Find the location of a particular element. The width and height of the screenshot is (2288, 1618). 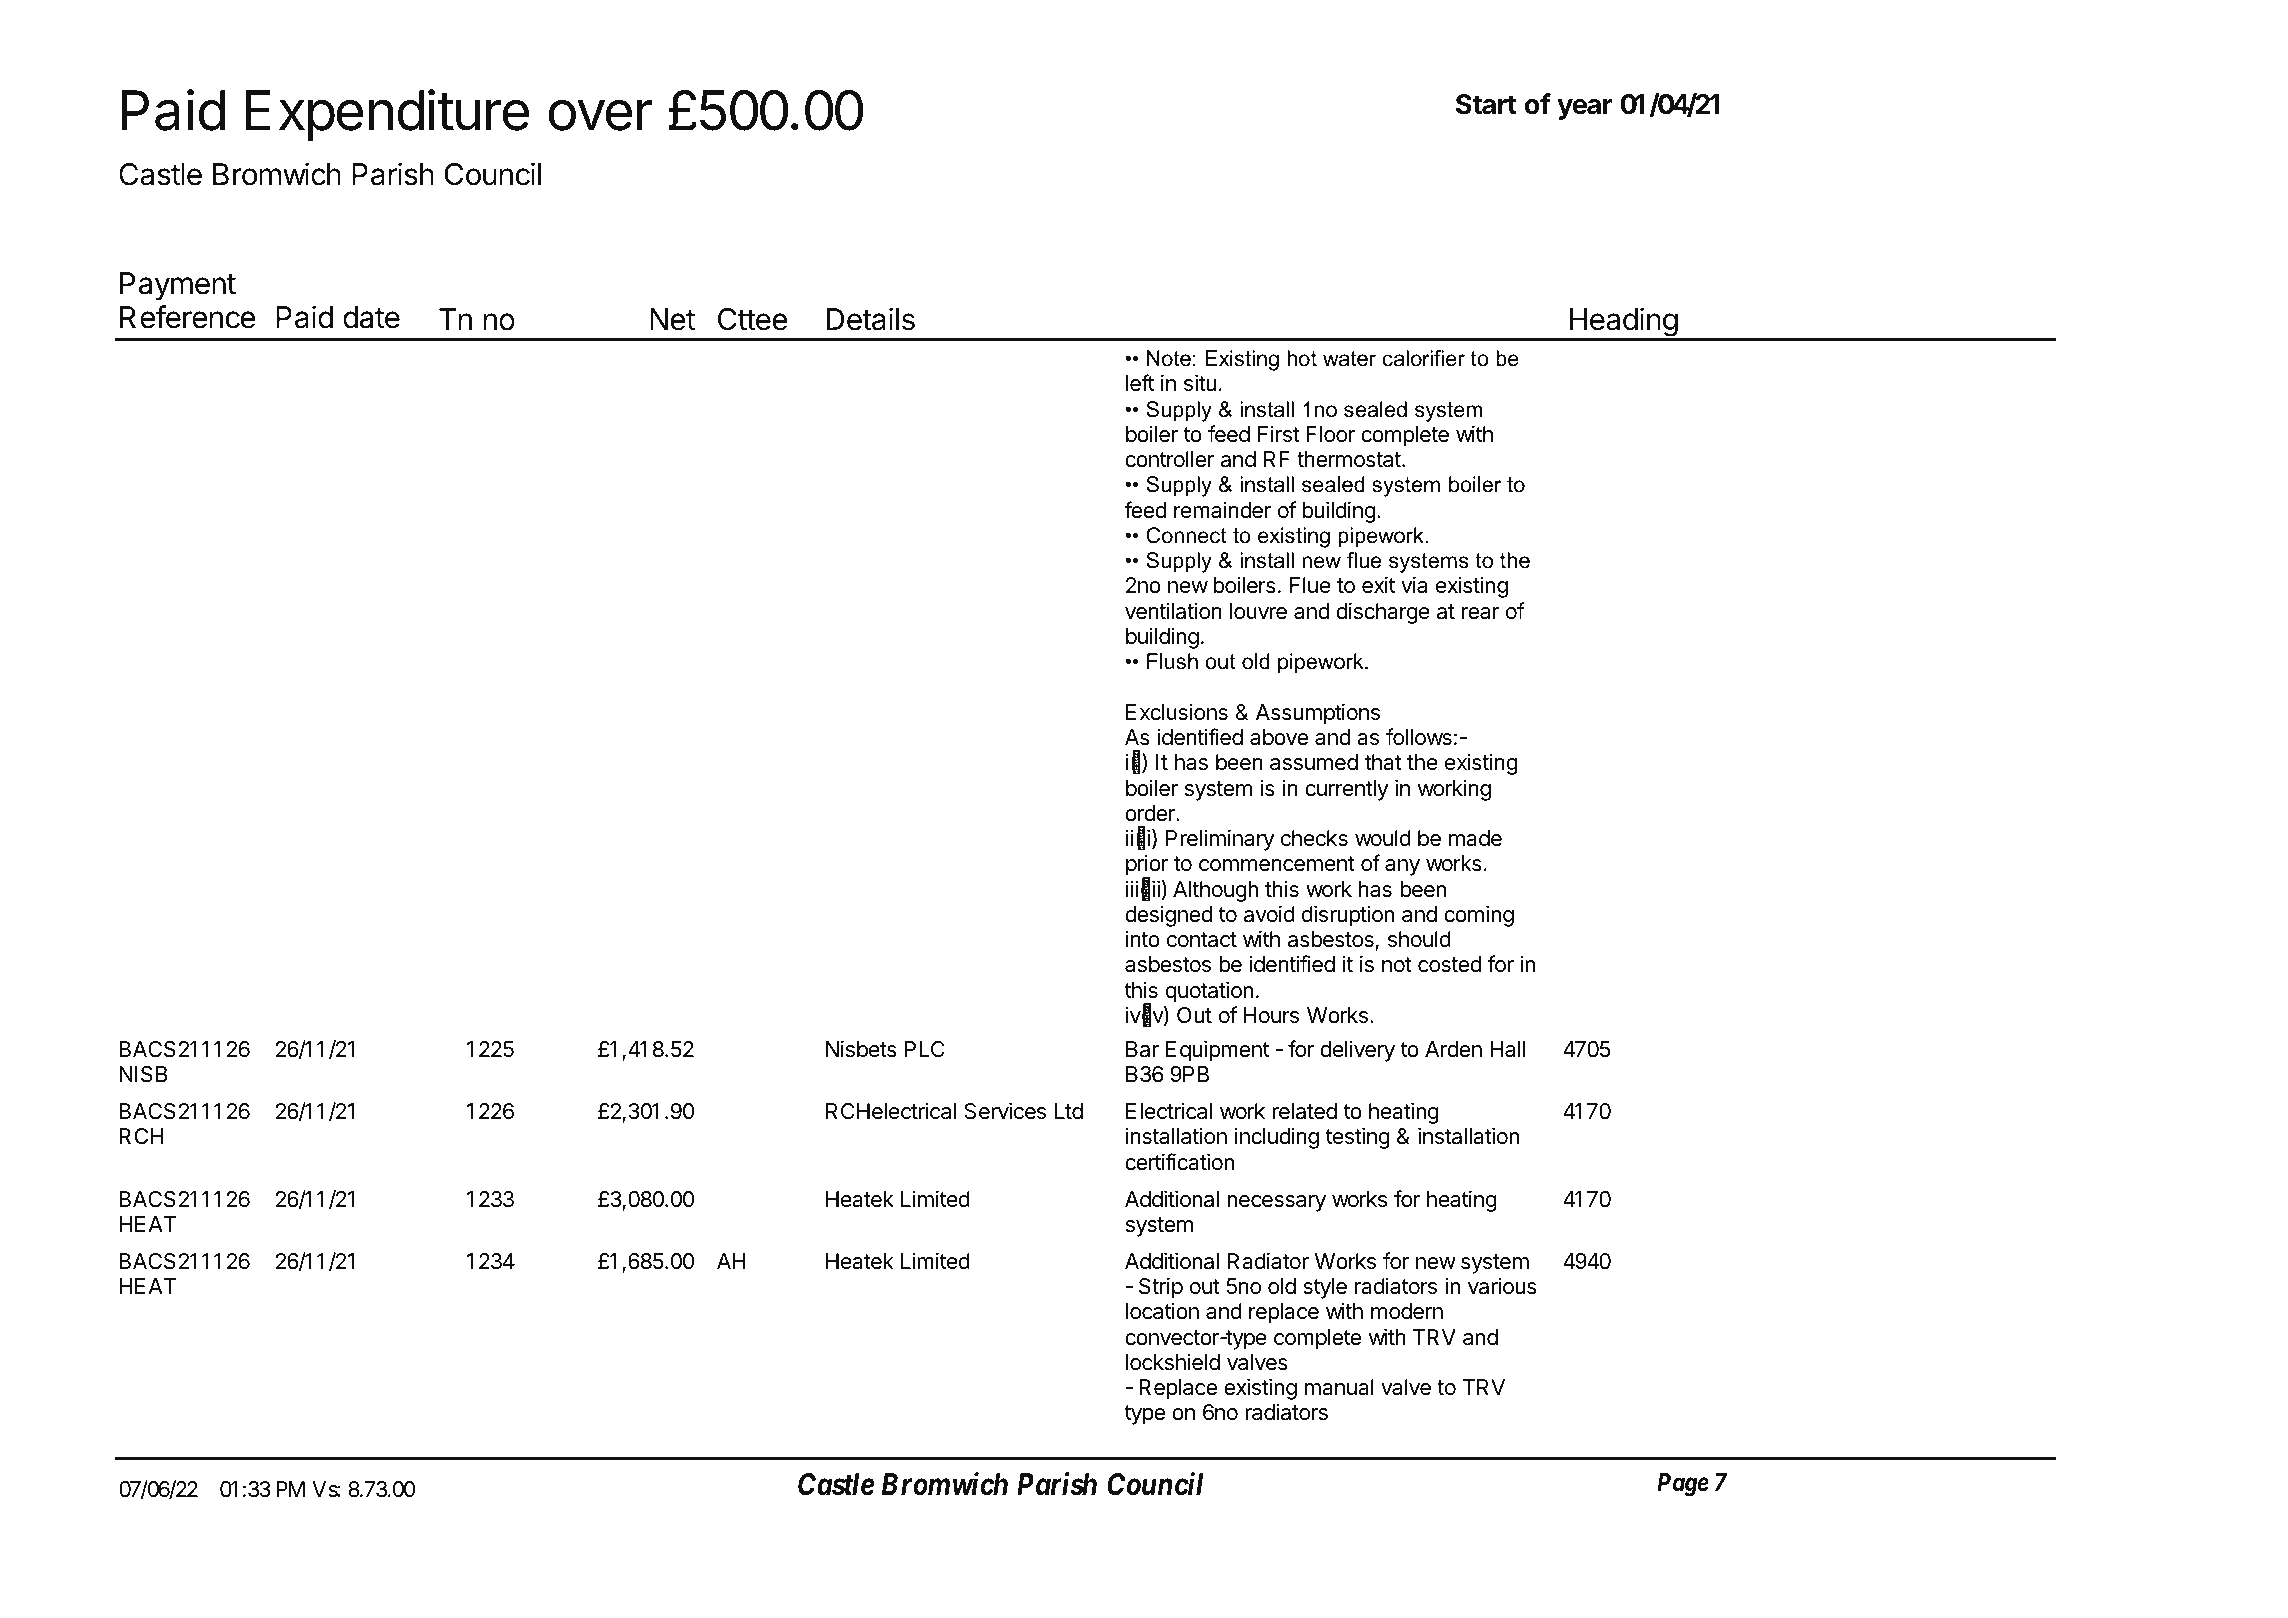

PLC is located at coordinates (925, 1049).
